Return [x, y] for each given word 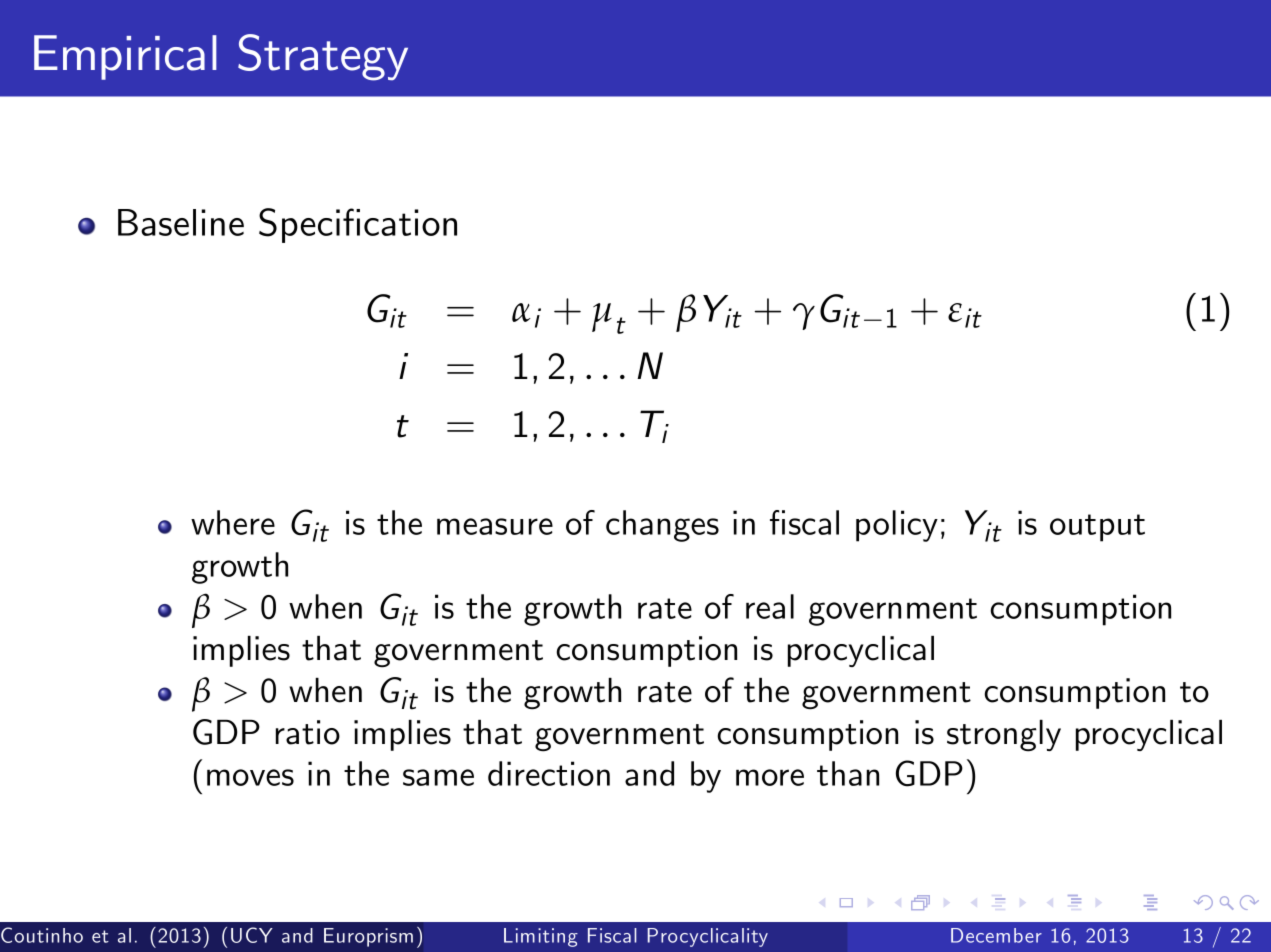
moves [250, 777]
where [233, 522]
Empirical [125, 57]
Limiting [541, 937]
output [1097, 528]
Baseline [181, 222]
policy [897, 526]
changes [662, 526]
